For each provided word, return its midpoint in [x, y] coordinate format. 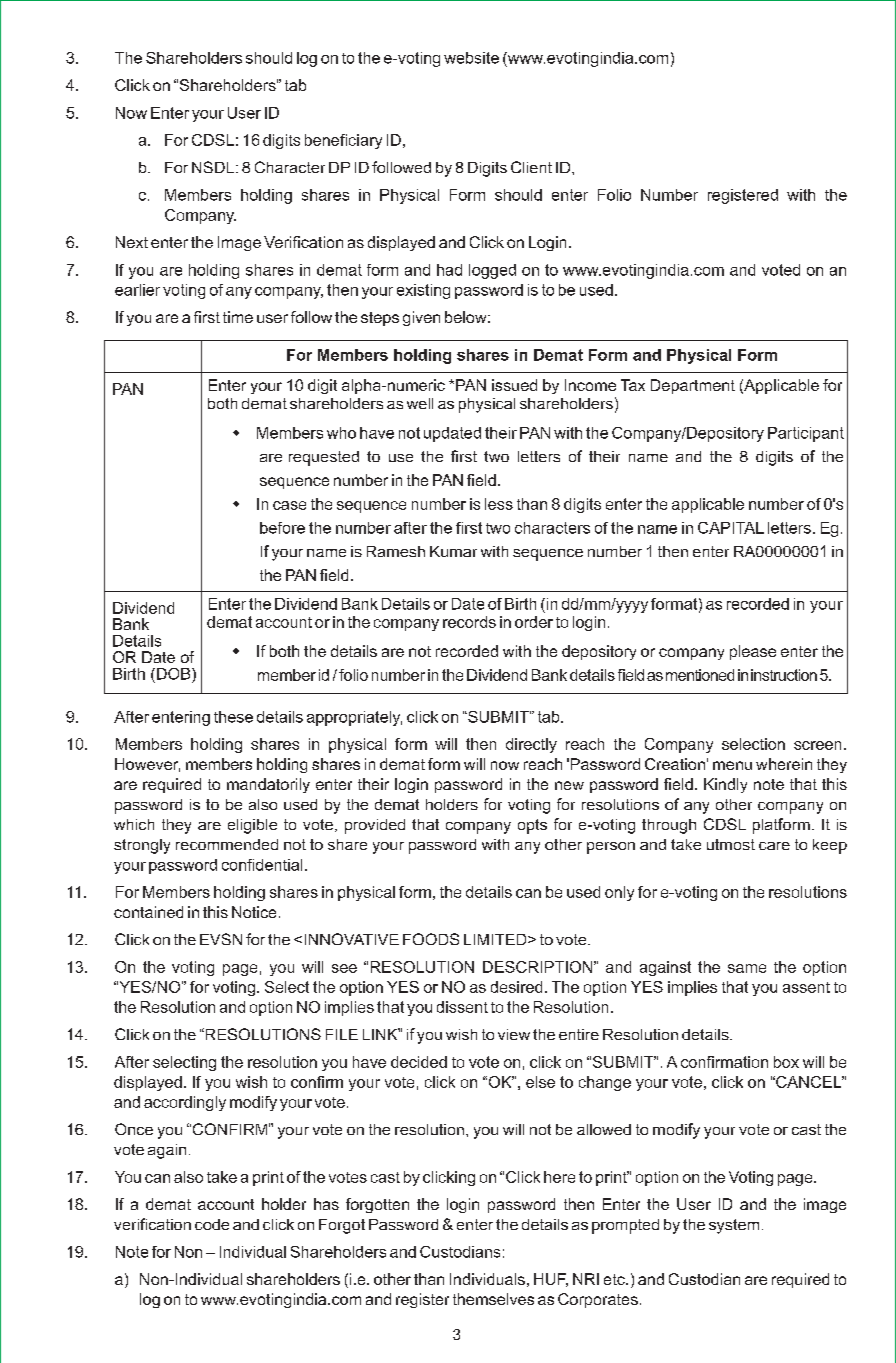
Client [531, 167]
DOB [173, 674]
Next [132, 242]
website [471, 58]
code [212, 1224]
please [753, 652]
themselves [493, 1299]
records [469, 622]
